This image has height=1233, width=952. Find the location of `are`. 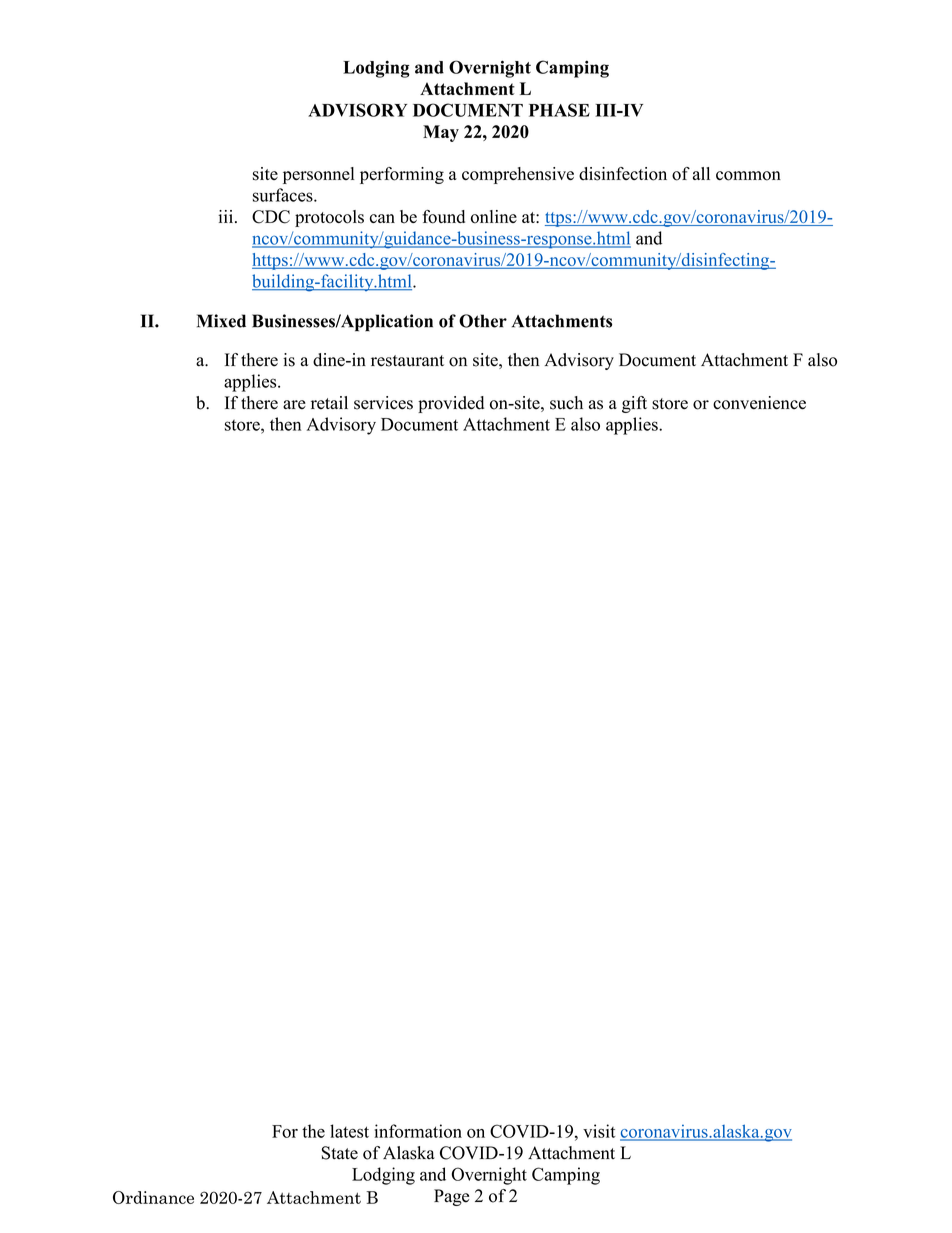

are is located at coordinates (294, 404).
